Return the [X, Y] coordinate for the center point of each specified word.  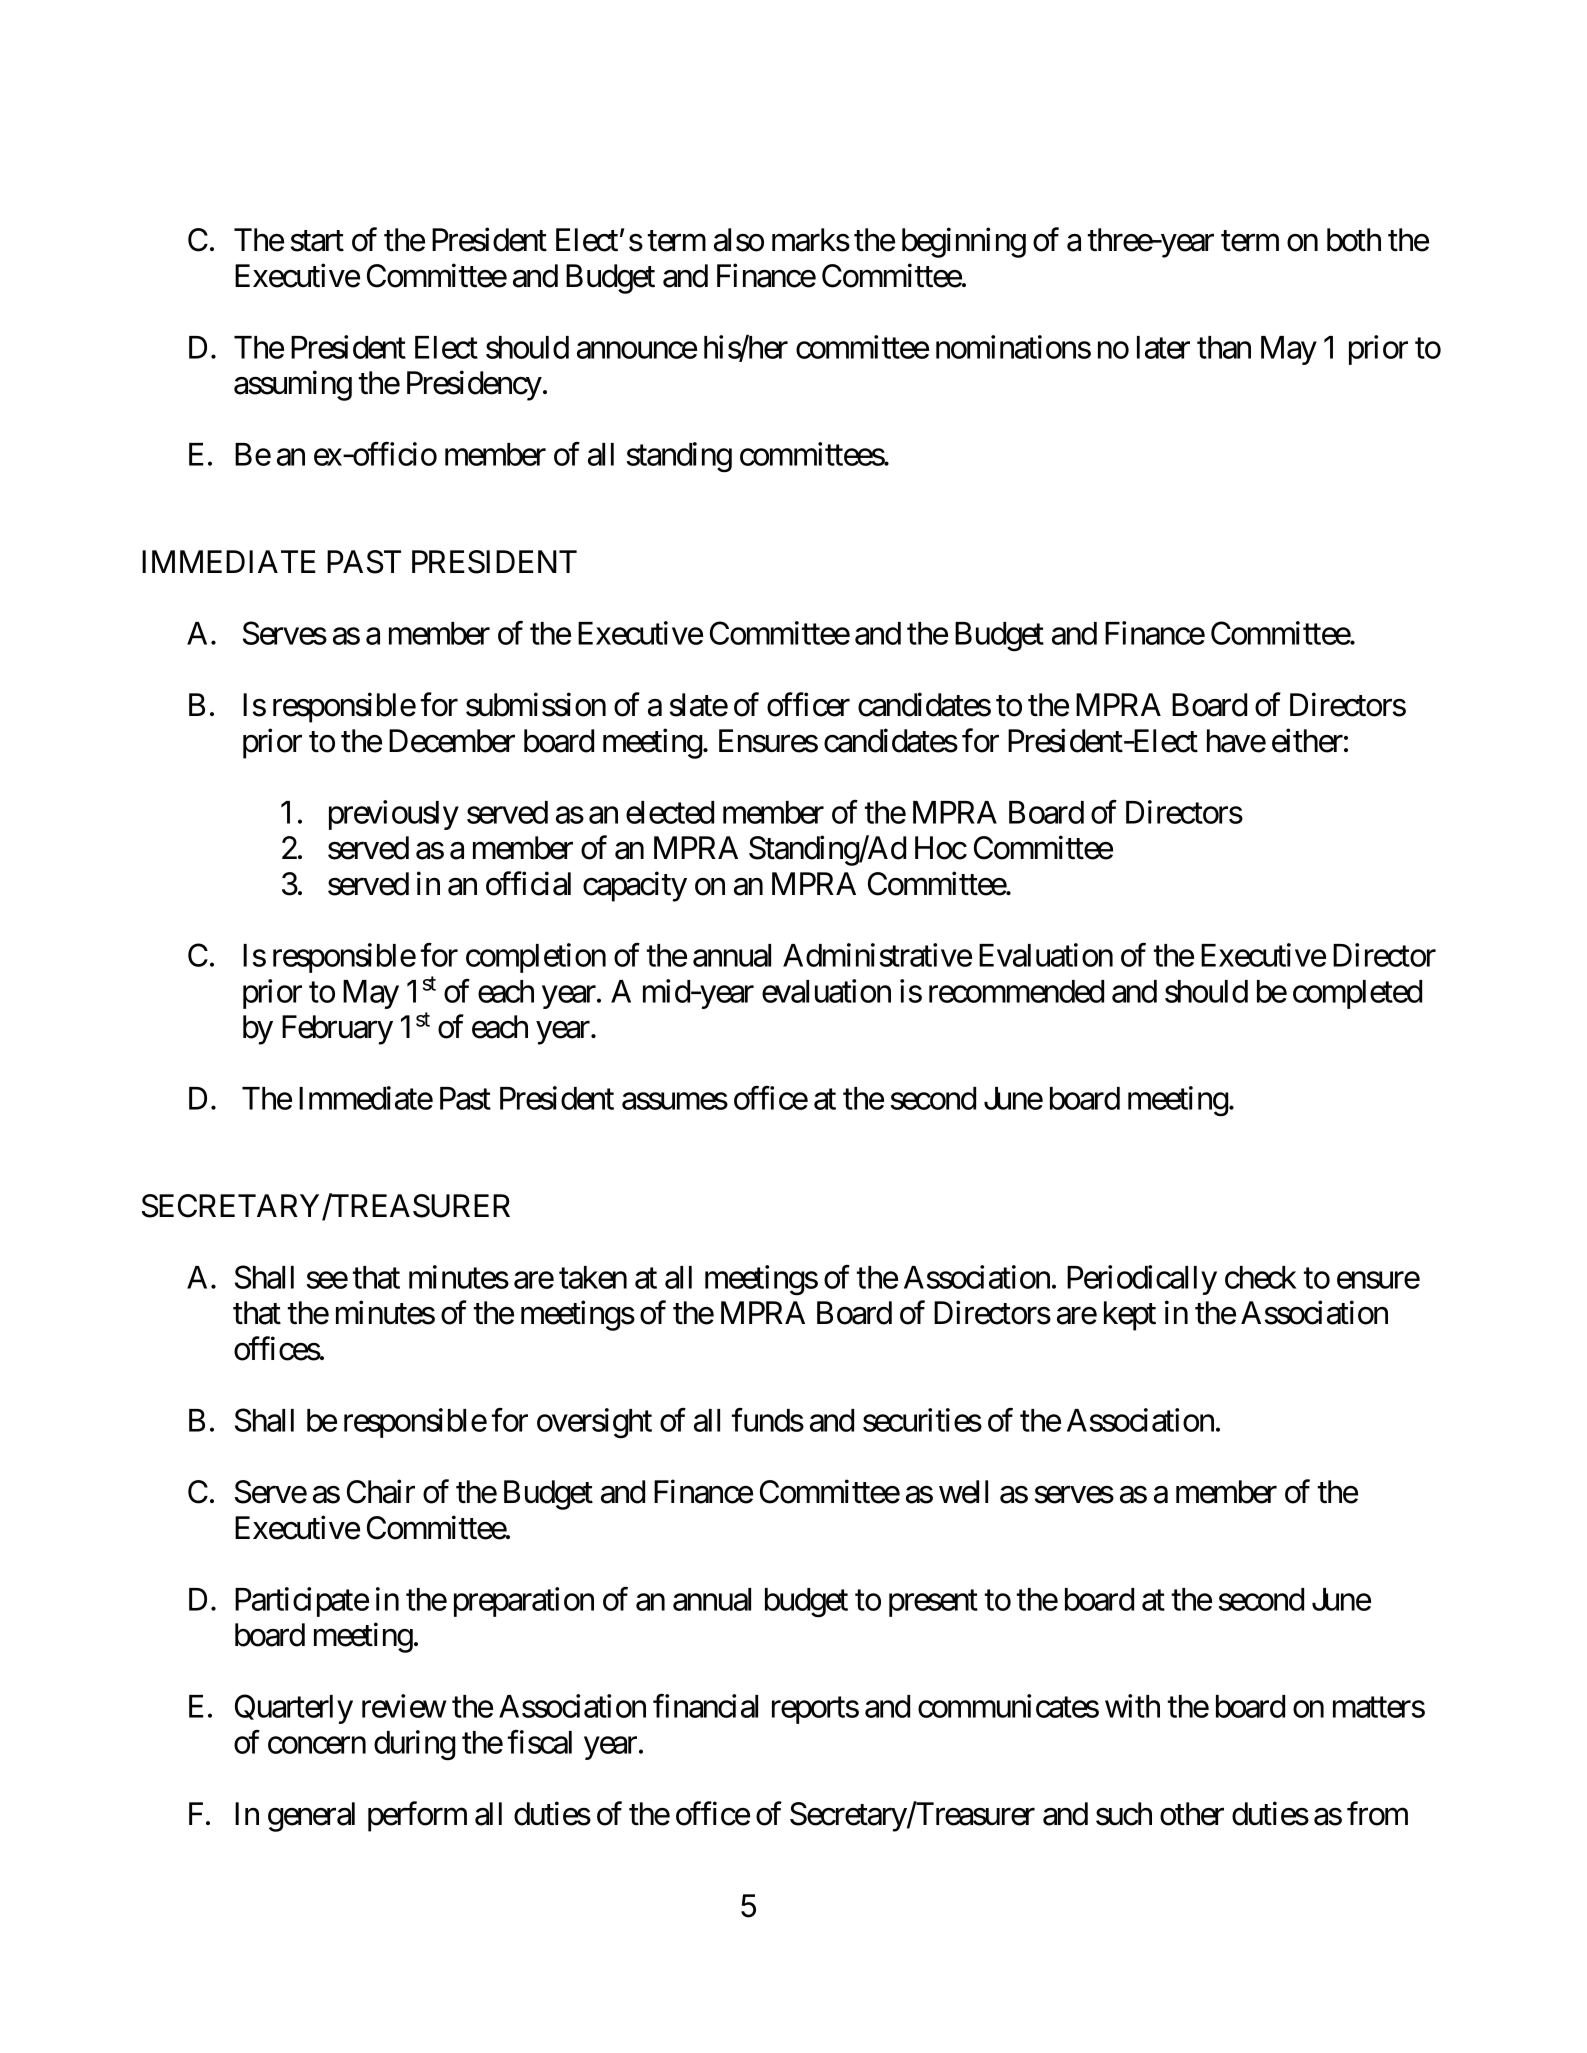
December [452, 741]
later [1163, 347]
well [963, 1492]
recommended [1016, 991]
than [1224, 347]
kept [1130, 1316]
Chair [381, 1492]
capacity [635, 887]
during [414, 1745]
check [1261, 1277]
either [1307, 740]
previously [394, 815]
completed [1357, 994]
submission [536, 705]
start [317, 241]
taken [593, 1277]
